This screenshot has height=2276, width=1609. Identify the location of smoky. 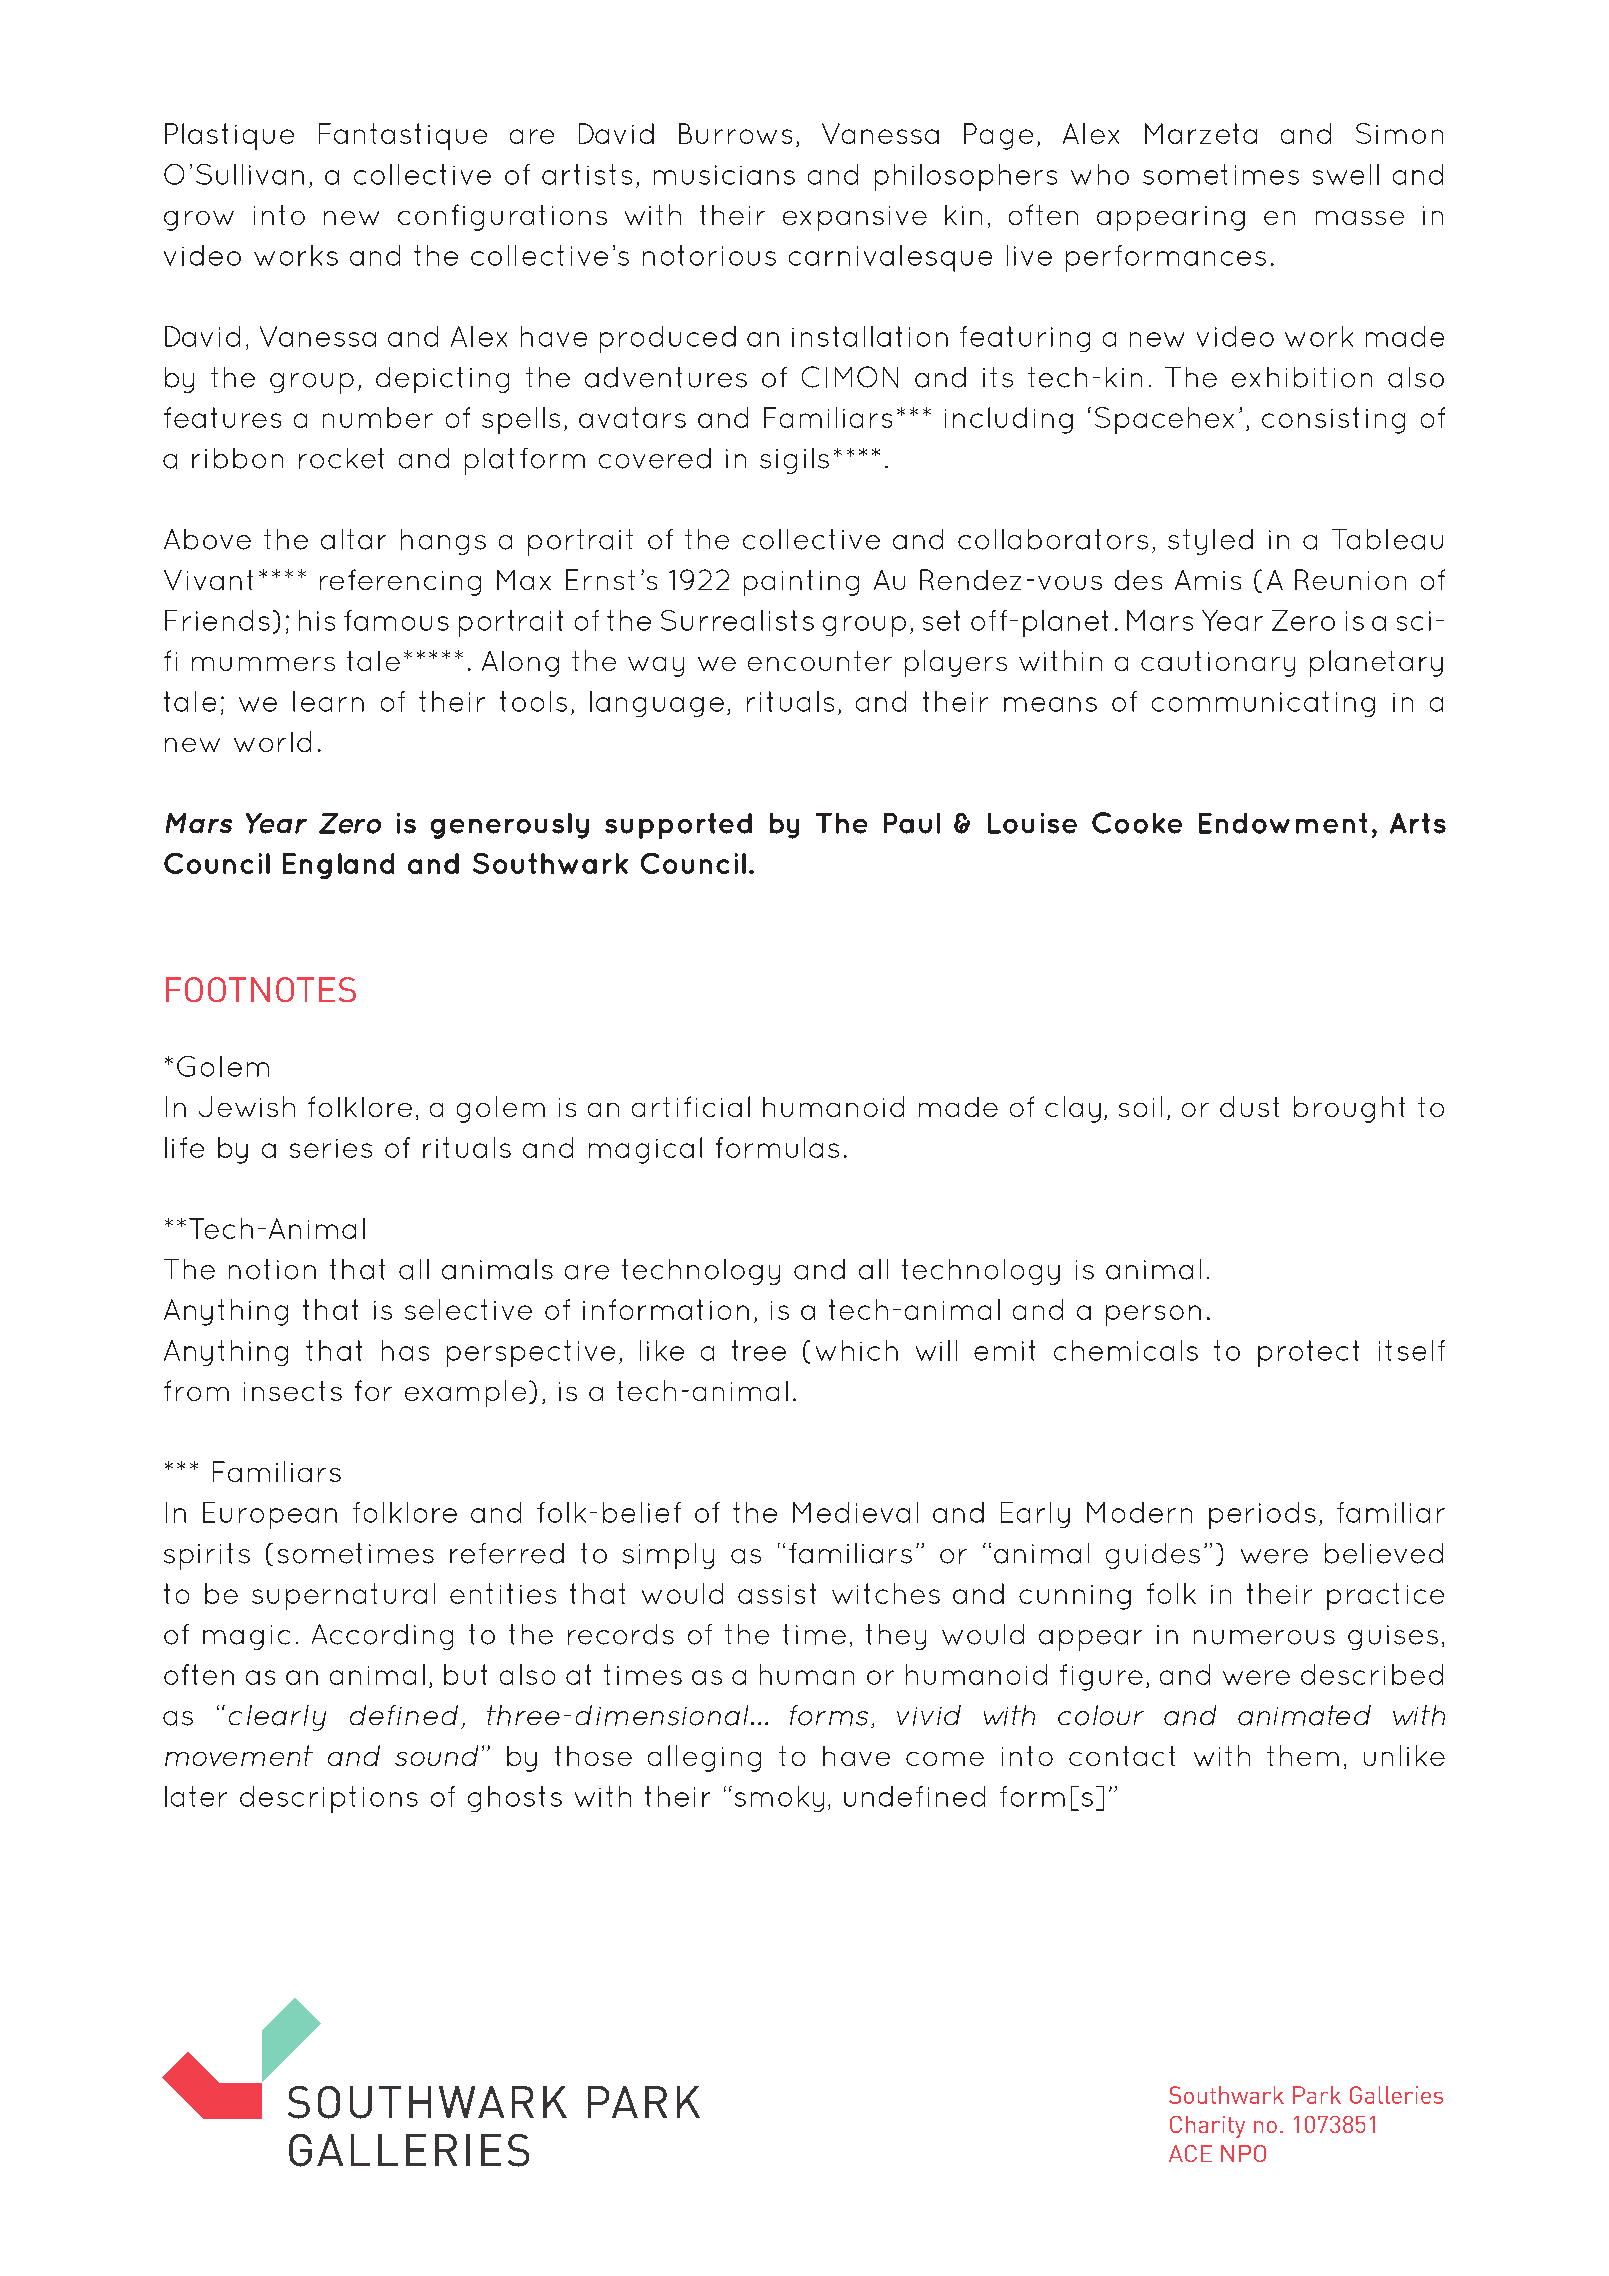
(779, 1799).
